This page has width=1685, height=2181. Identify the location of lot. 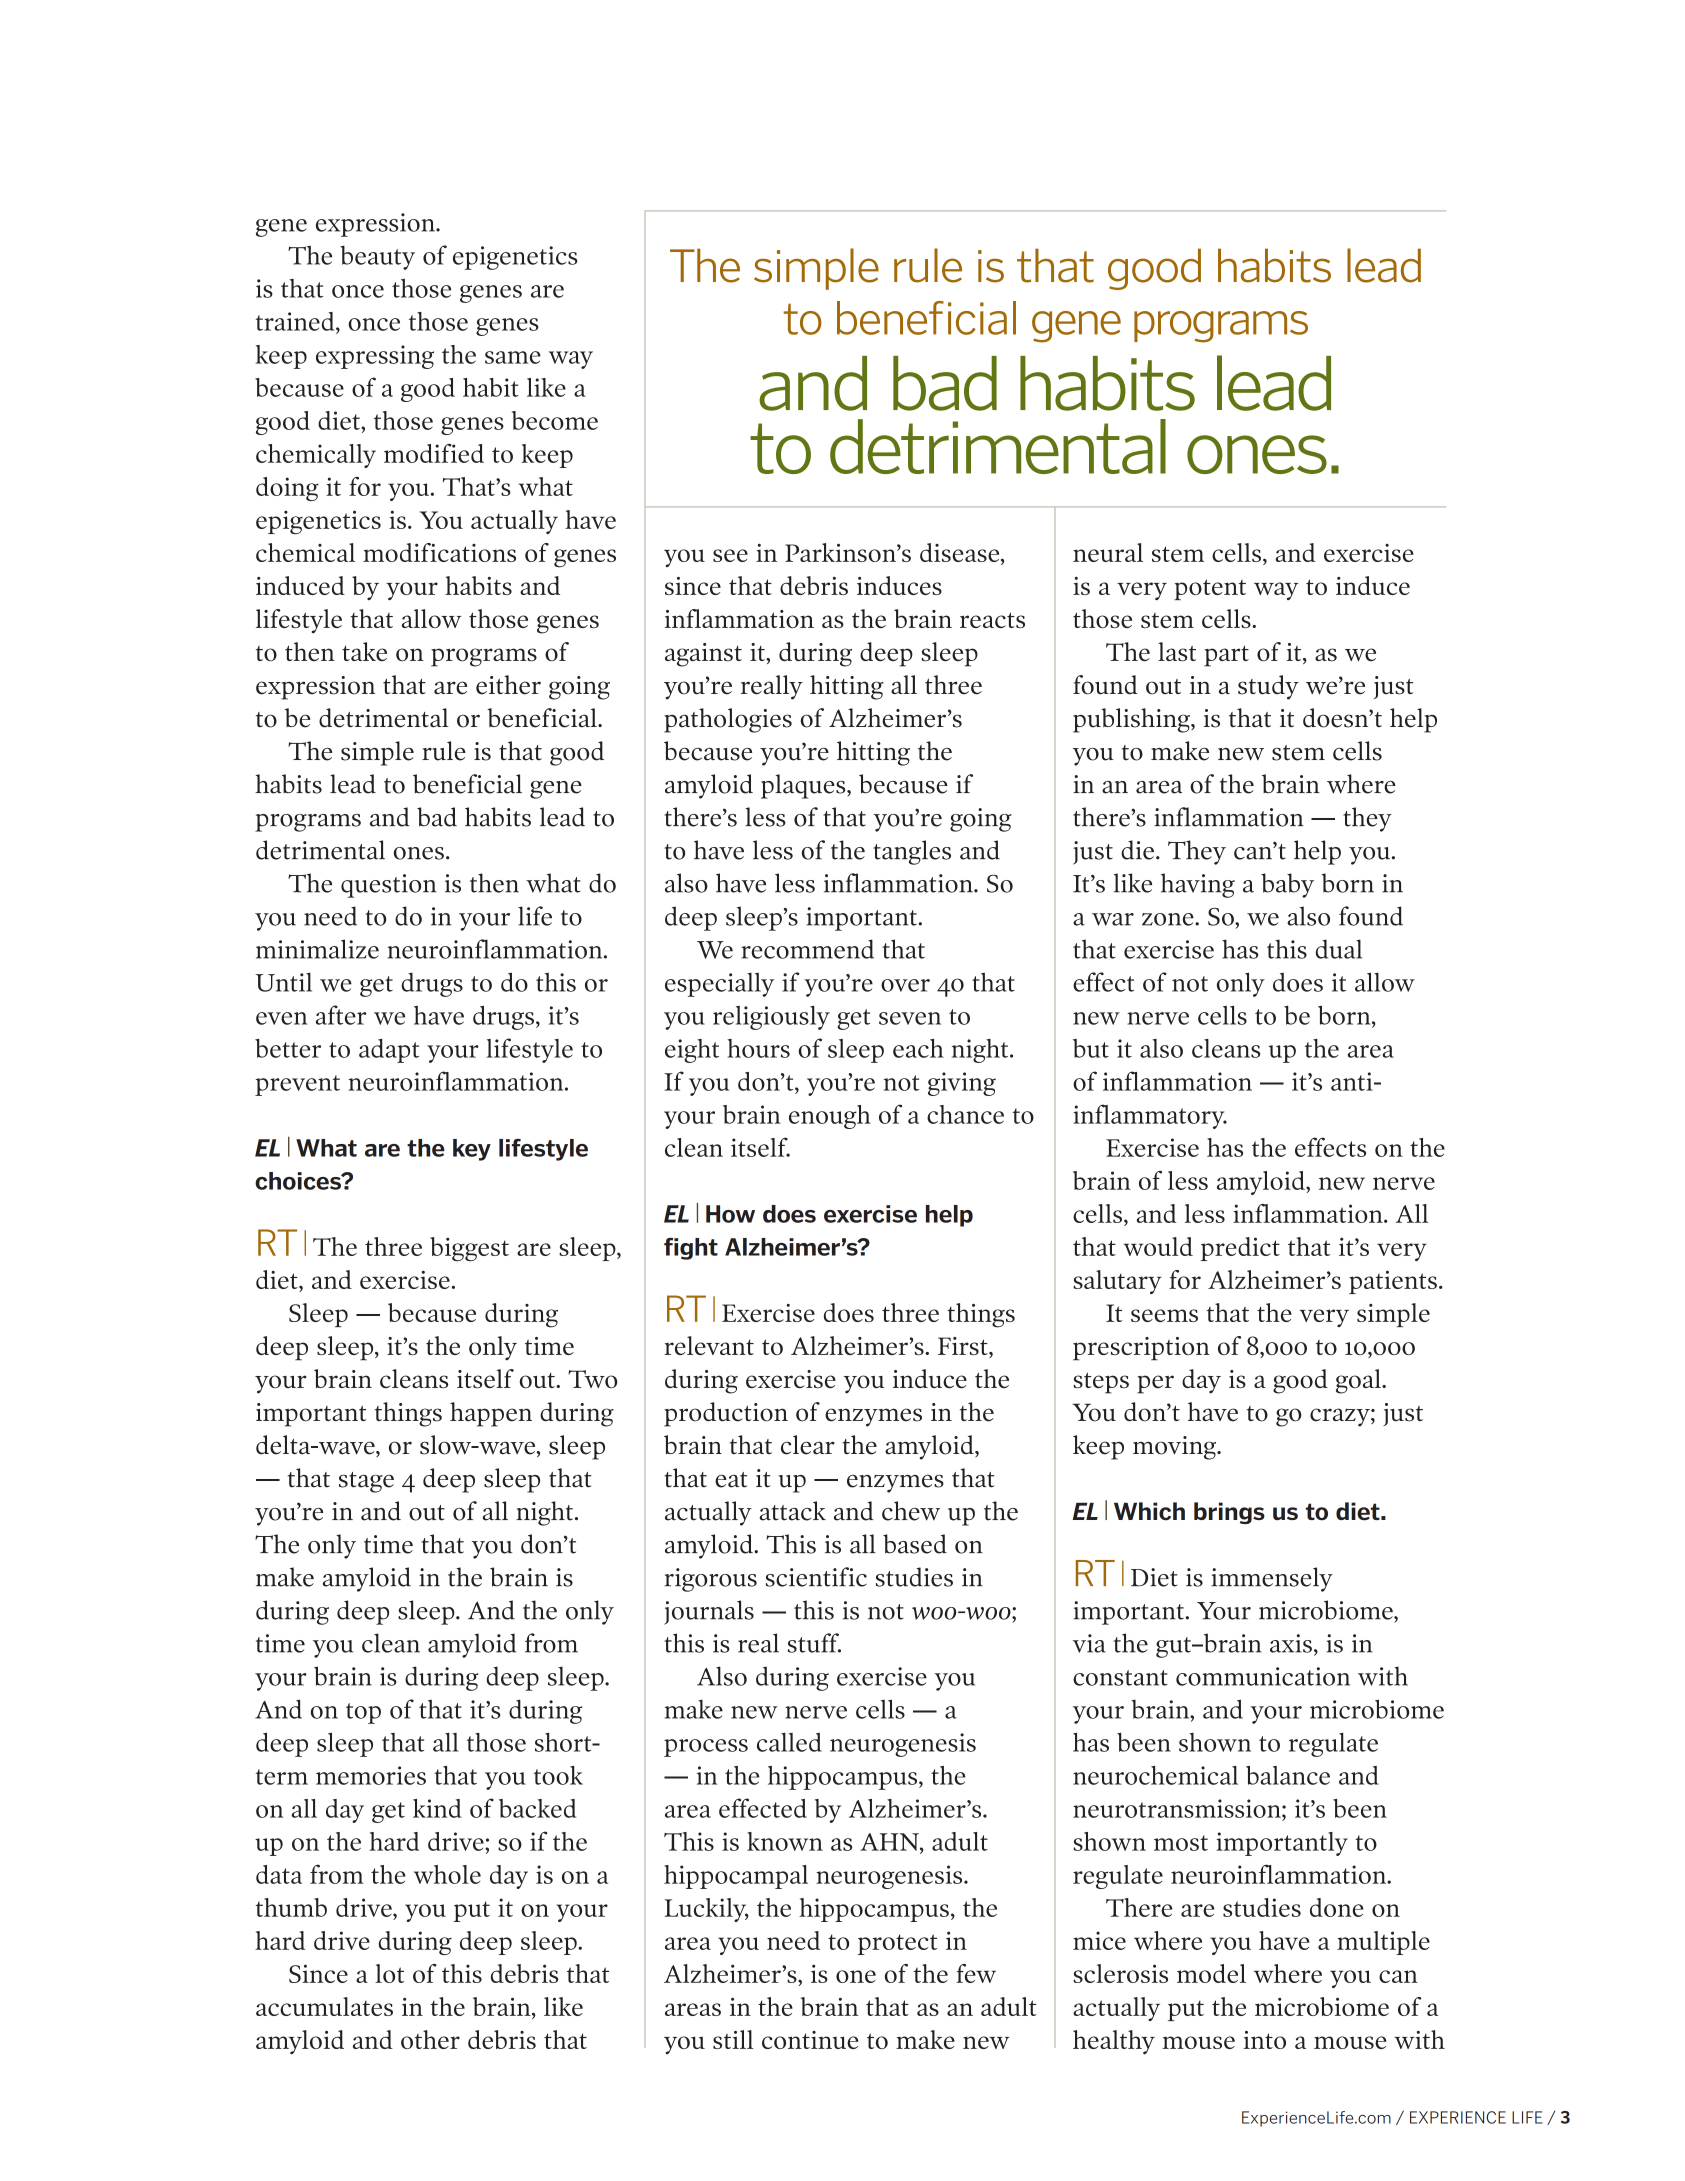
(389, 1973).
